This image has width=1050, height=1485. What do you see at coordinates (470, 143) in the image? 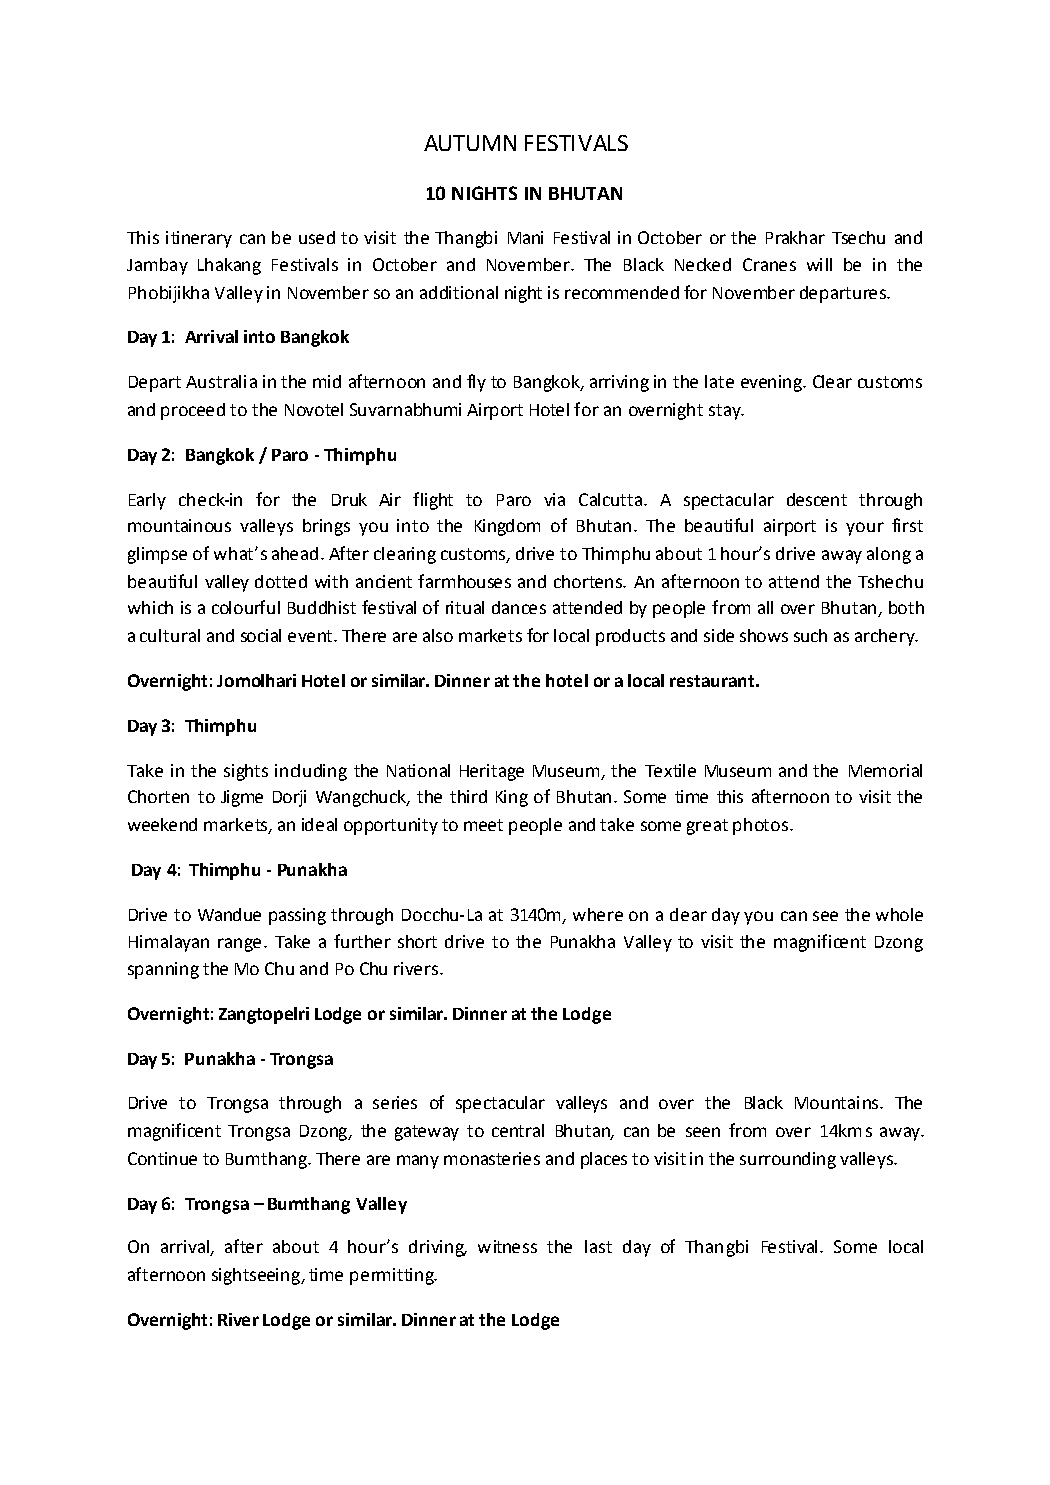
I see `AUTUMN` at bounding box center [470, 143].
